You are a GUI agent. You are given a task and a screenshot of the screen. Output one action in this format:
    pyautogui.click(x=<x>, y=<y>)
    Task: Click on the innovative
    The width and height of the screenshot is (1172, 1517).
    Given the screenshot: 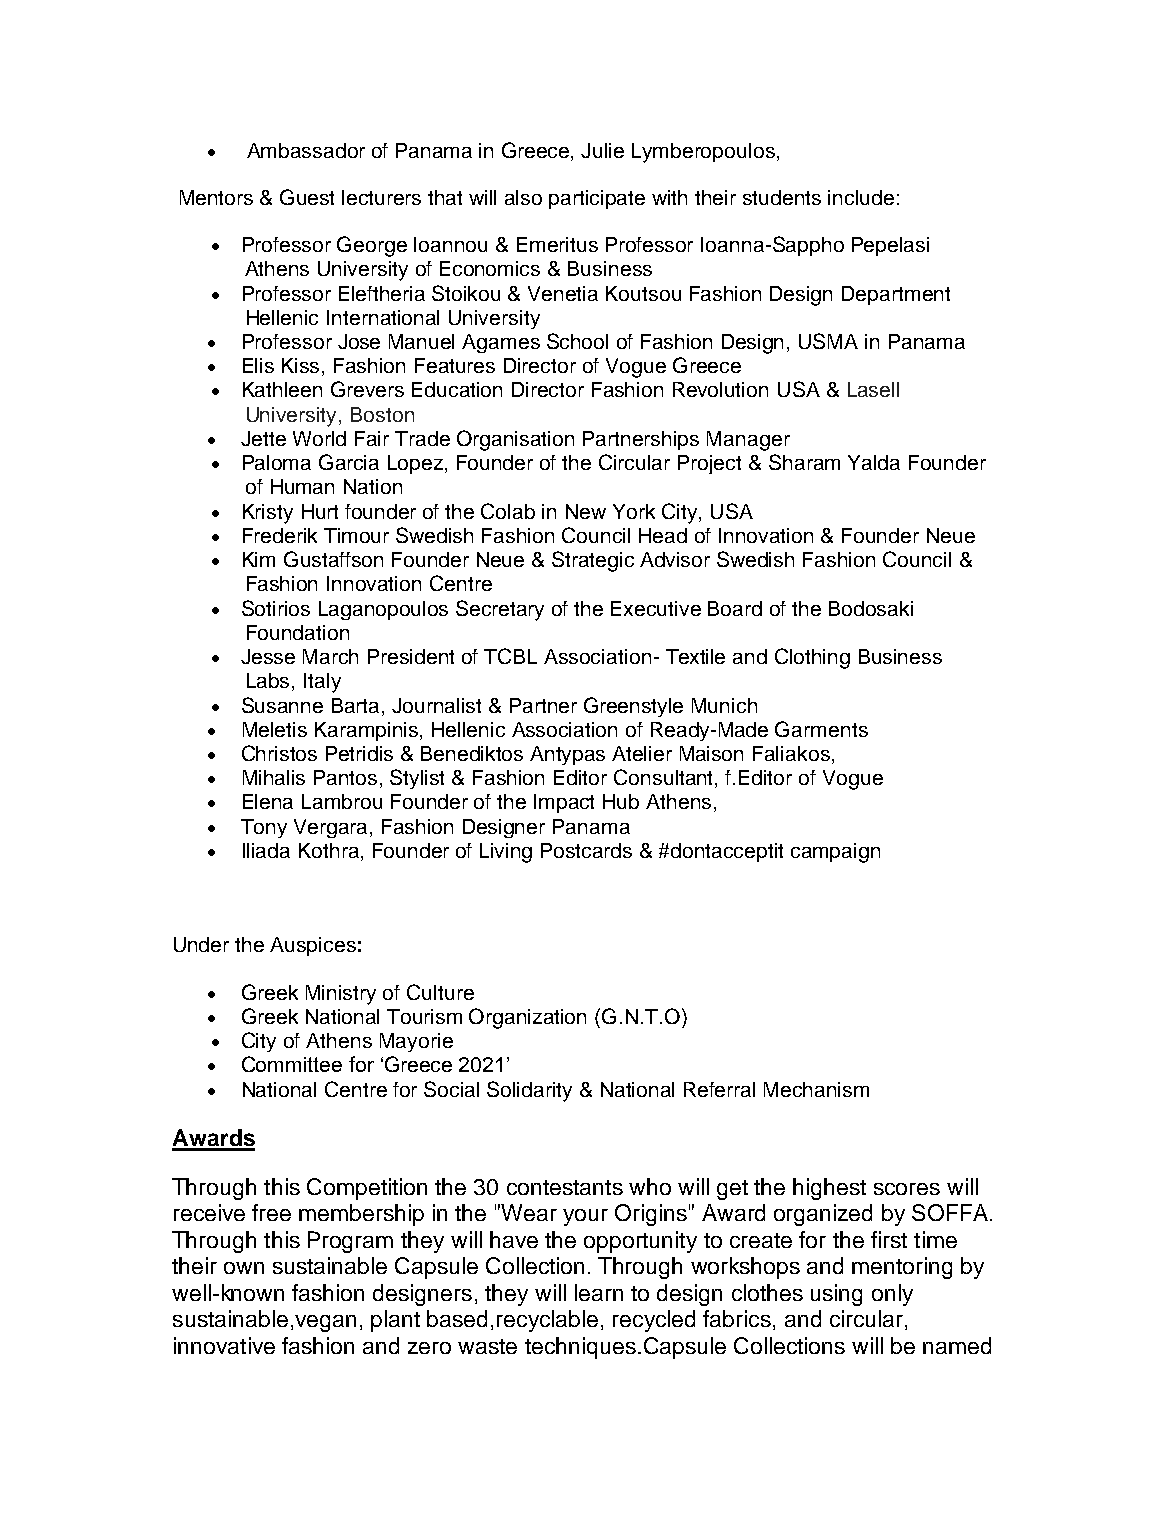 What is the action you would take?
    pyautogui.click(x=224, y=1345)
